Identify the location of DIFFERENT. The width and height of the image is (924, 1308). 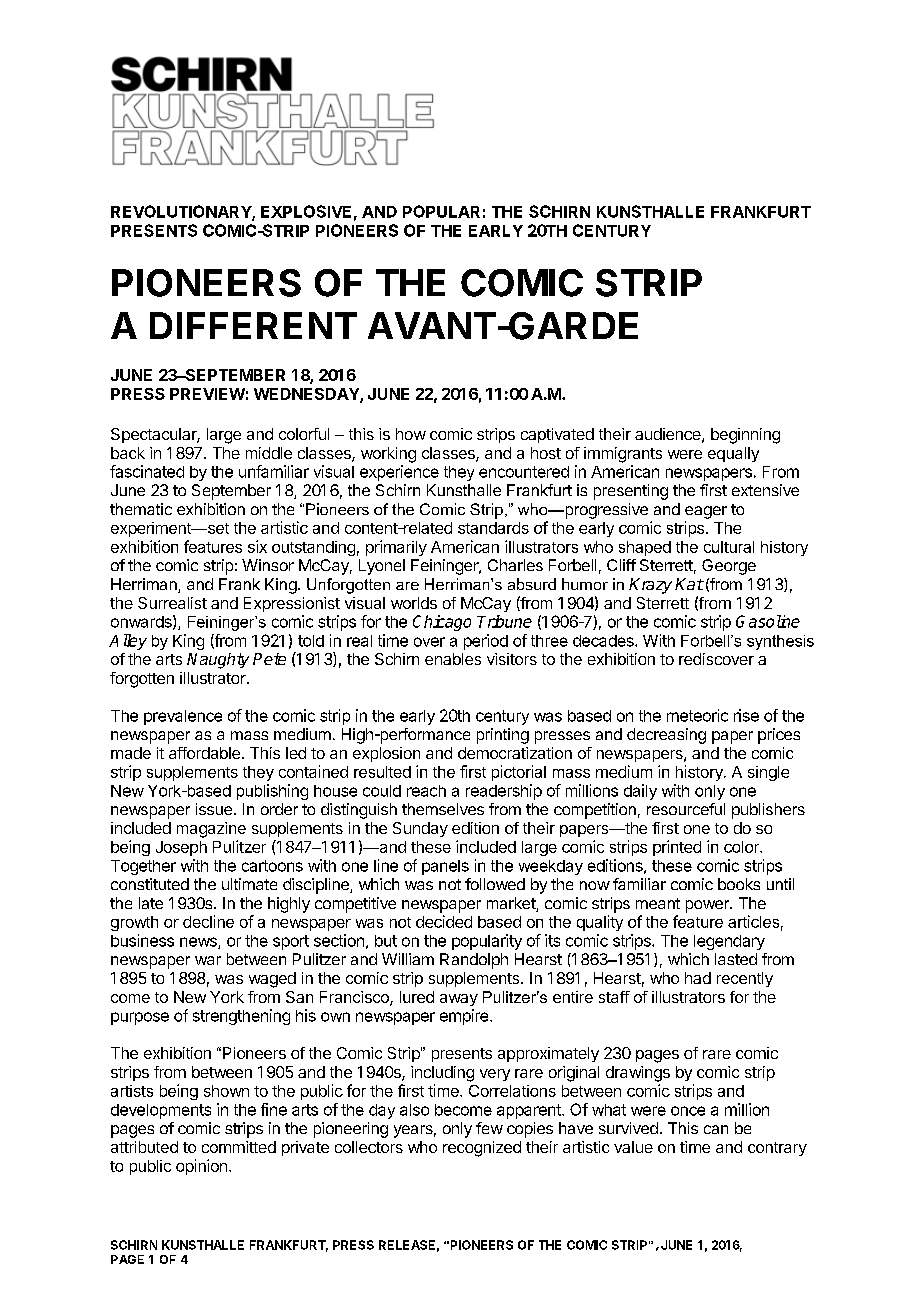
(253, 325).
